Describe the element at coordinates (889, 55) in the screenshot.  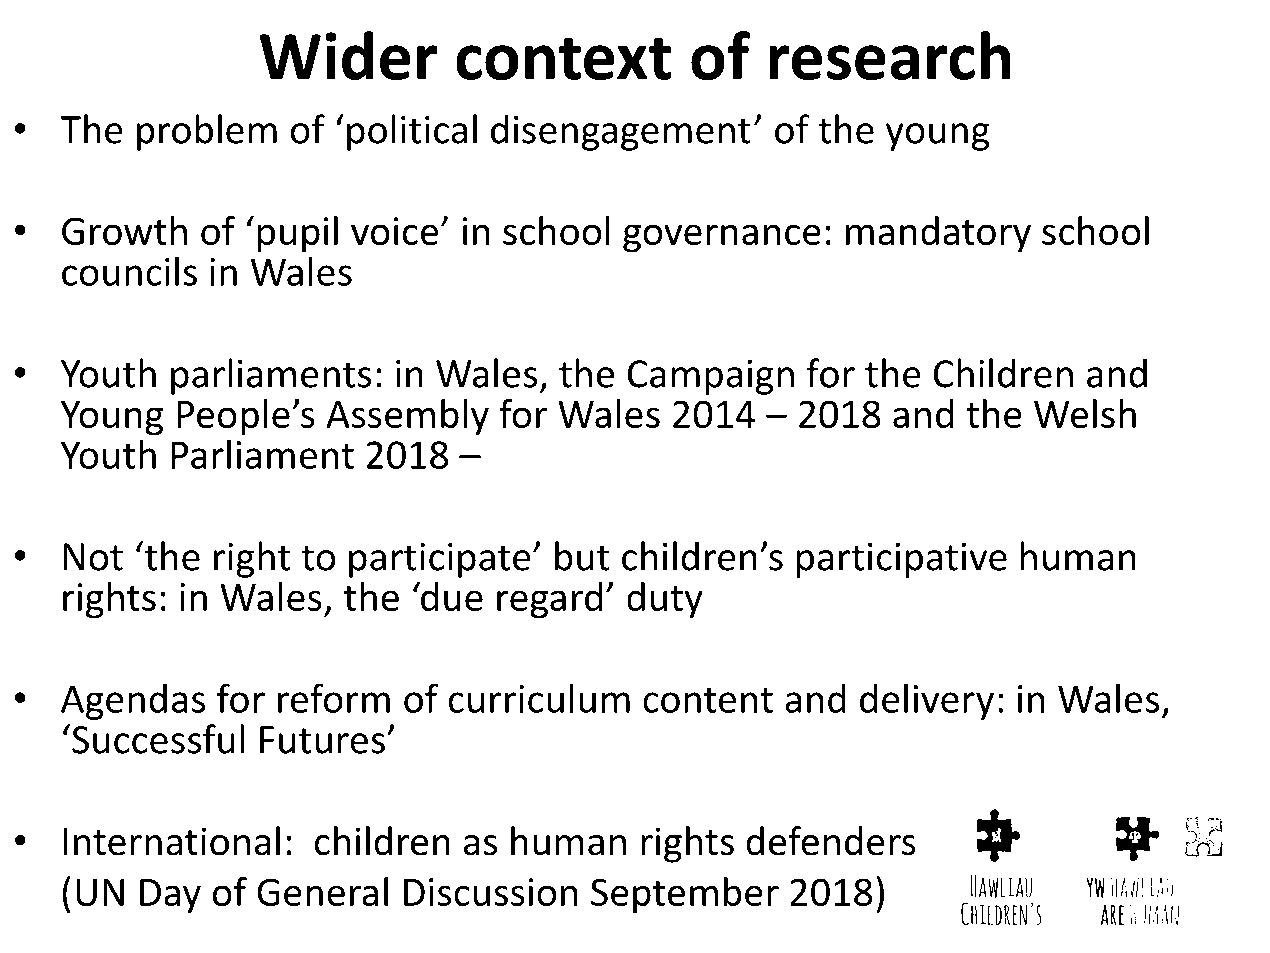
I see `research` at that location.
